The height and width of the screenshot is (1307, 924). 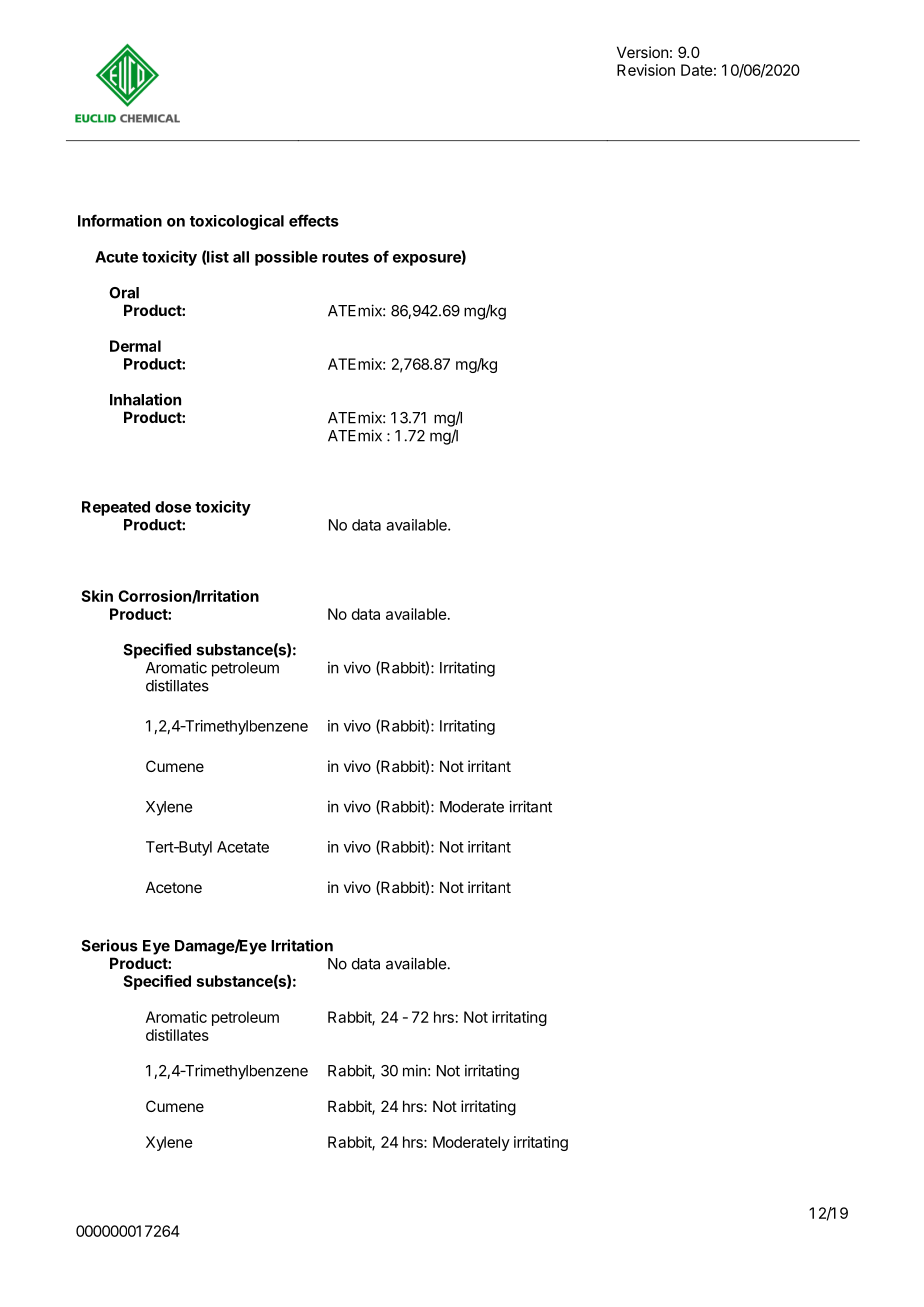 What do you see at coordinates (120, 220) in the screenshot?
I see `Information` at bounding box center [120, 220].
